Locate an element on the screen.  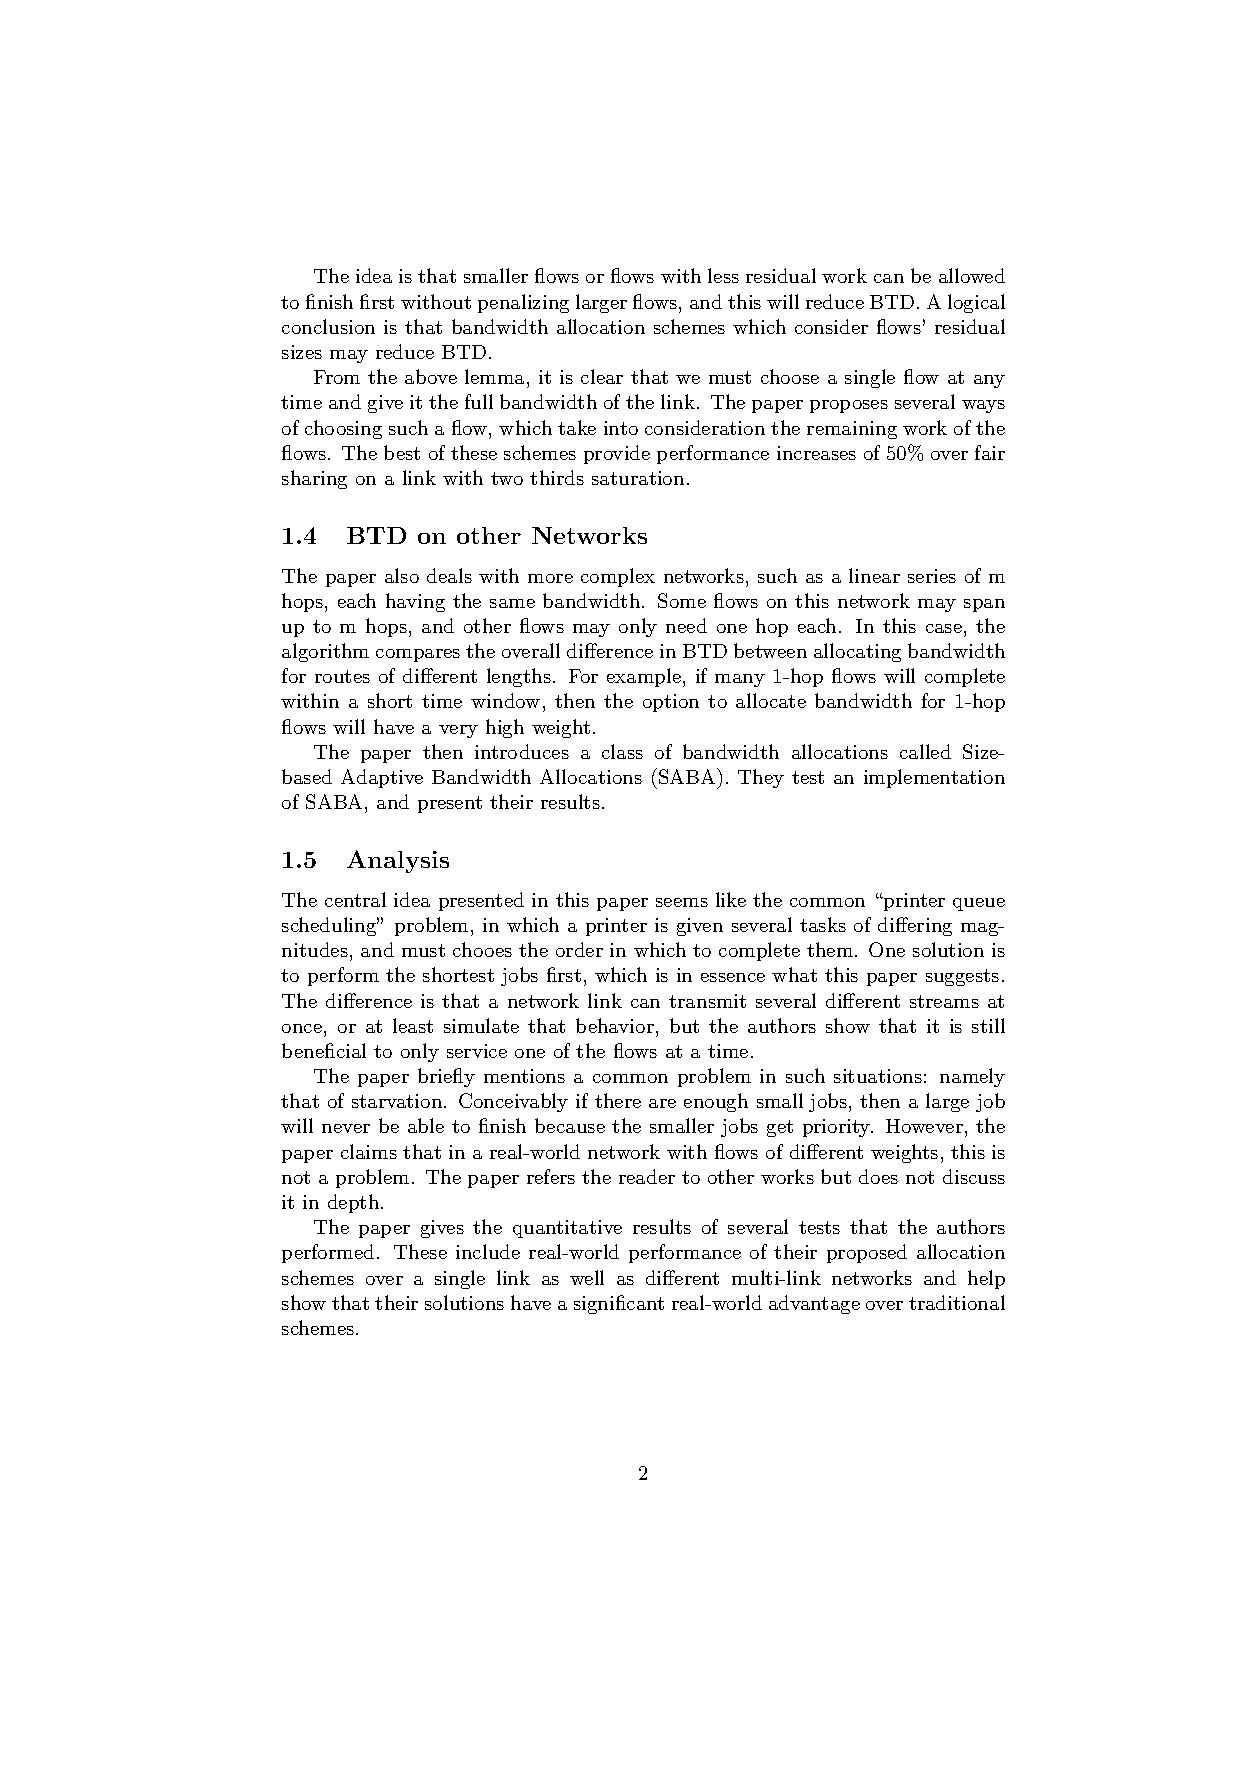
need is located at coordinates (686, 625).
